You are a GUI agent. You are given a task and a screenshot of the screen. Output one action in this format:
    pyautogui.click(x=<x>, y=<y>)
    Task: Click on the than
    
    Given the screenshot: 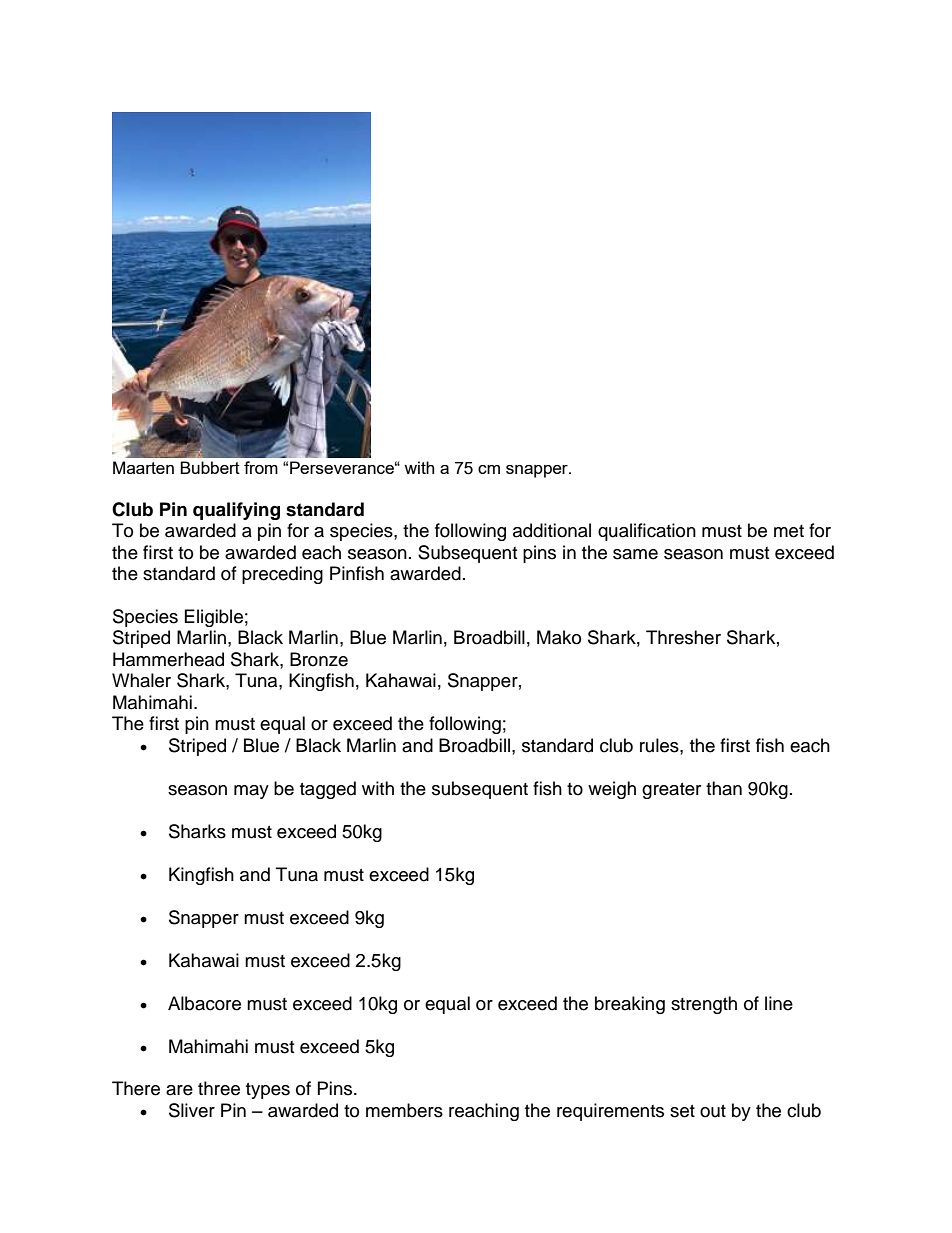 What is the action you would take?
    pyautogui.click(x=724, y=788)
